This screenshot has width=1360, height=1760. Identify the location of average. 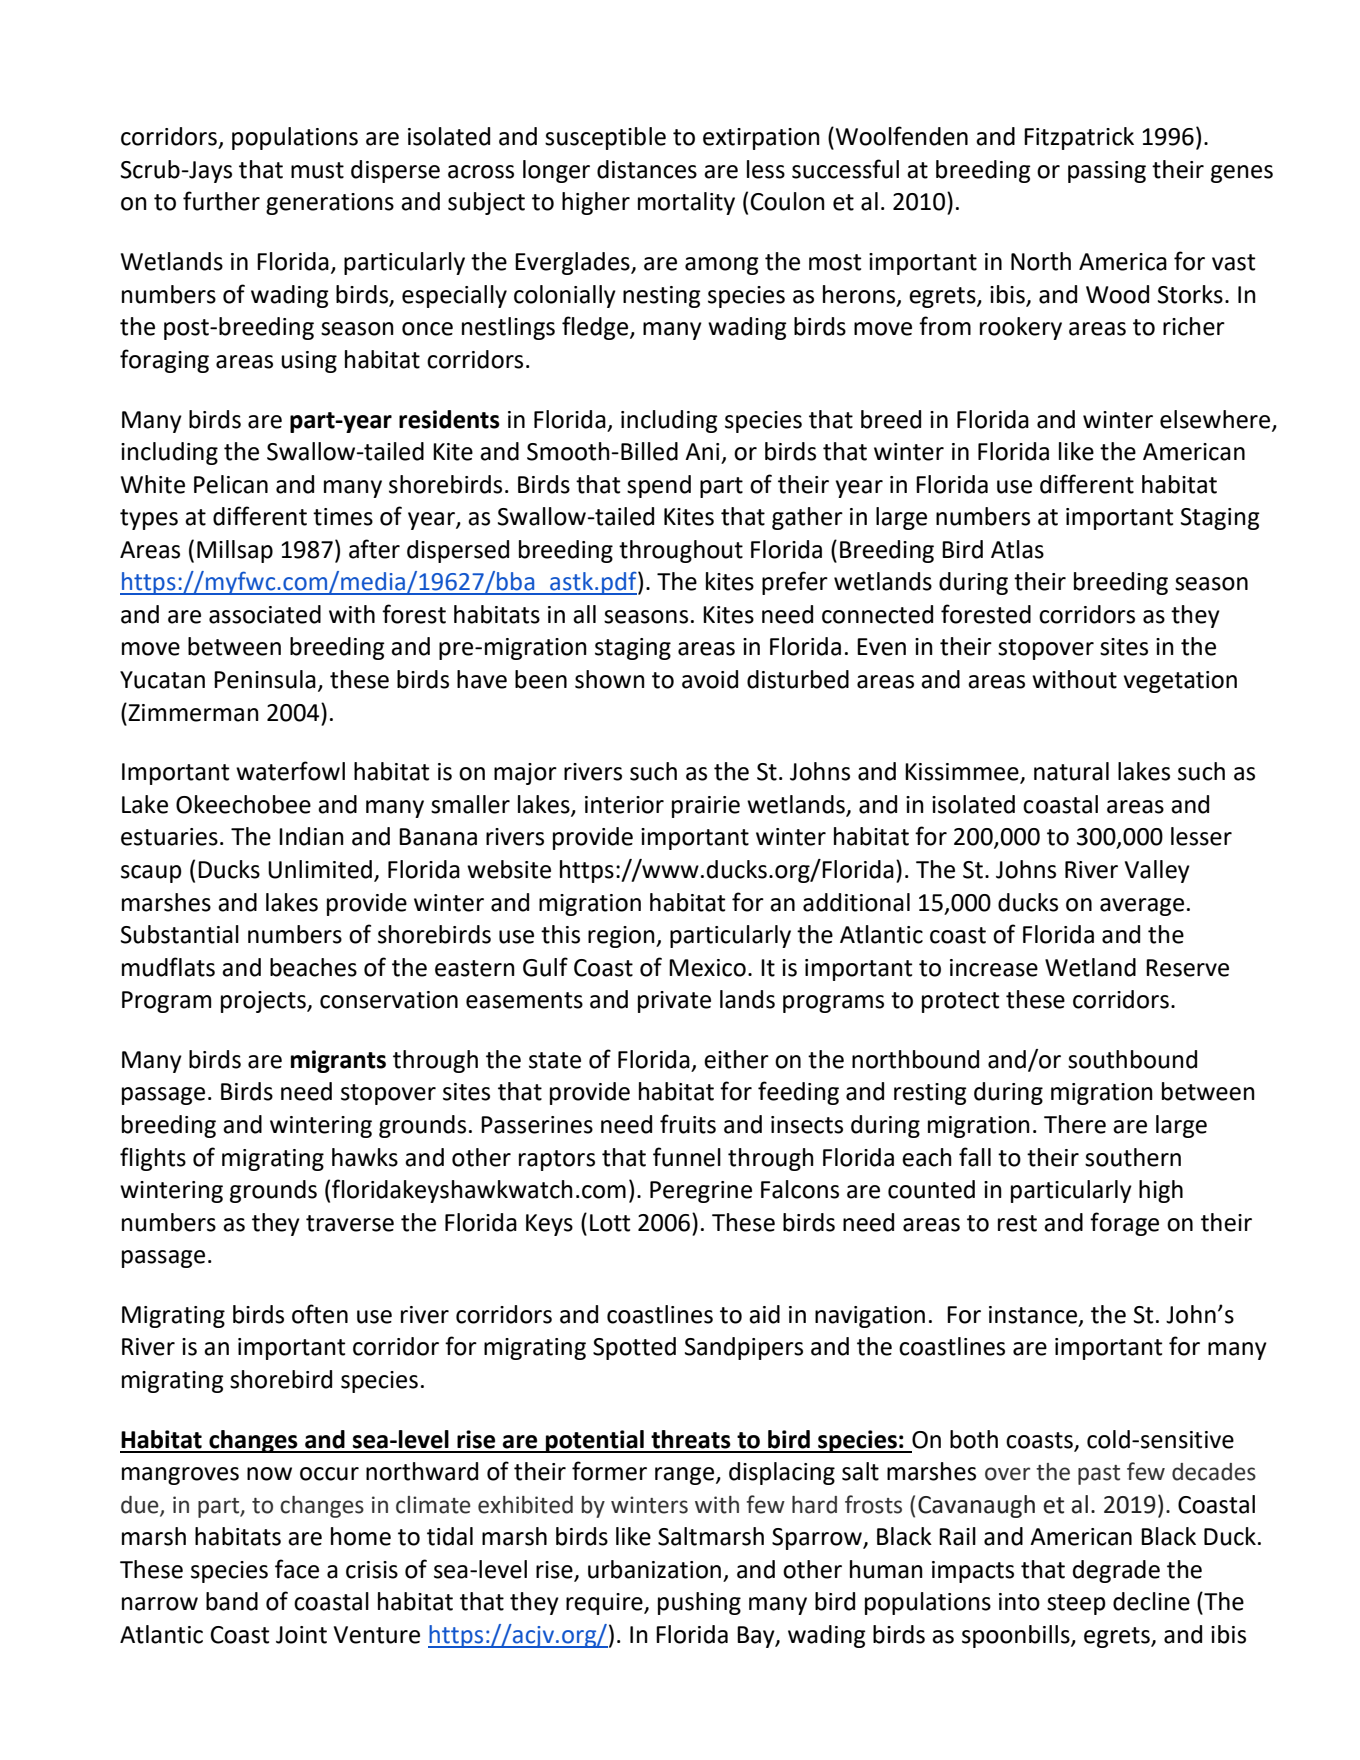
(1142, 907).
